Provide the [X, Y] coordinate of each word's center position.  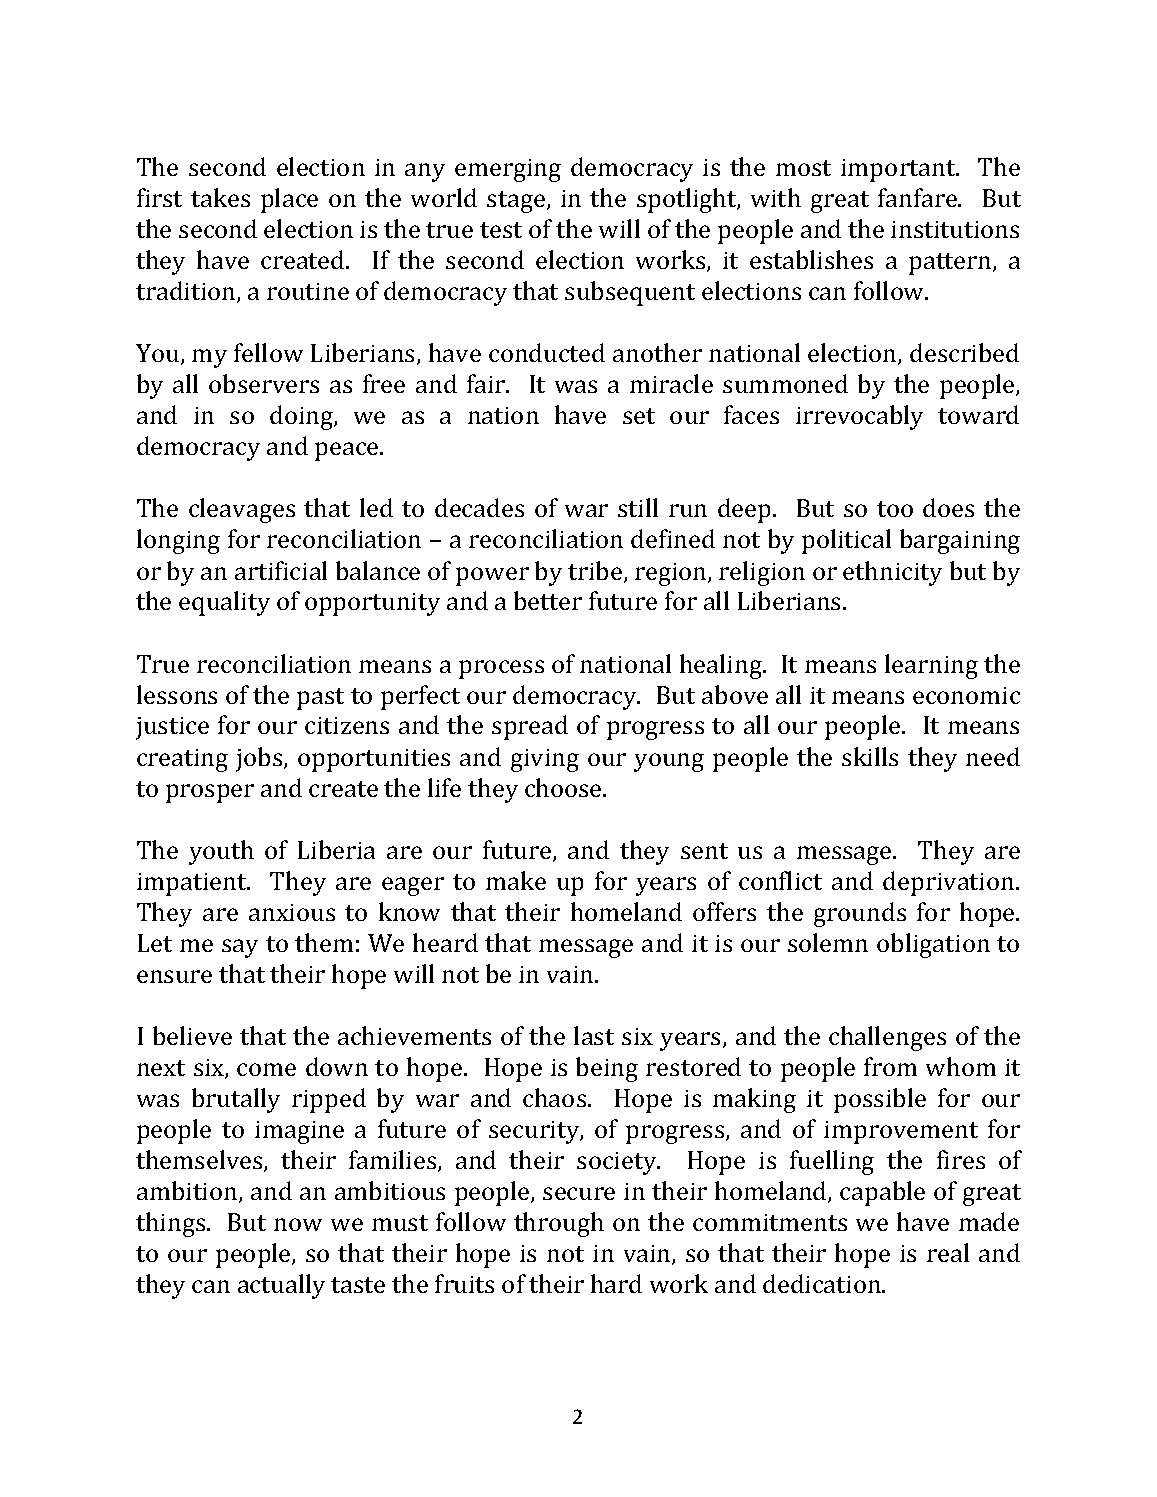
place [289, 200]
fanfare [918, 197]
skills [870, 756]
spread [530, 727]
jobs [260, 759]
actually [281, 1286]
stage [517, 202]
